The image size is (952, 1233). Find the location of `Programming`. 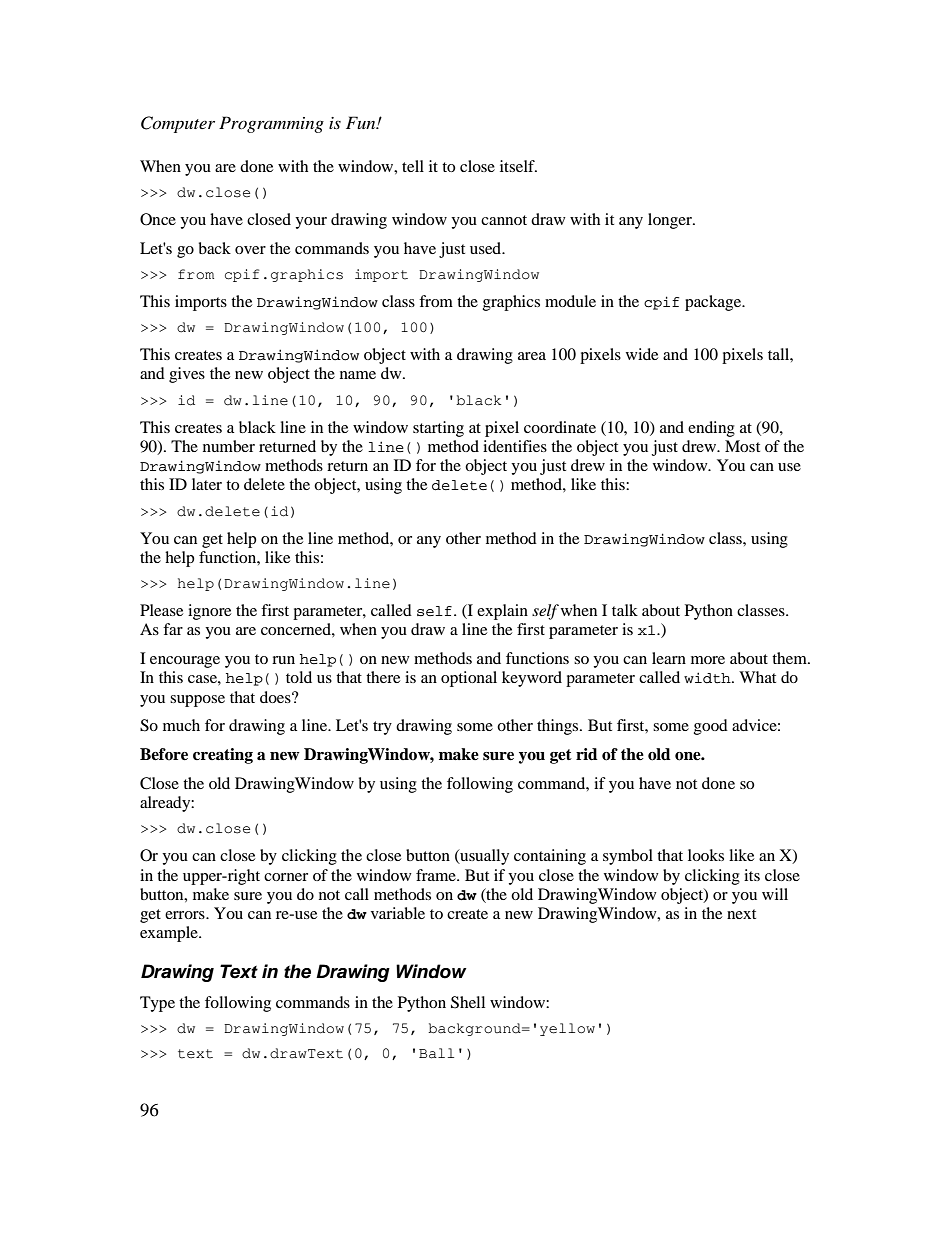

Programming is located at coordinates (271, 124).
